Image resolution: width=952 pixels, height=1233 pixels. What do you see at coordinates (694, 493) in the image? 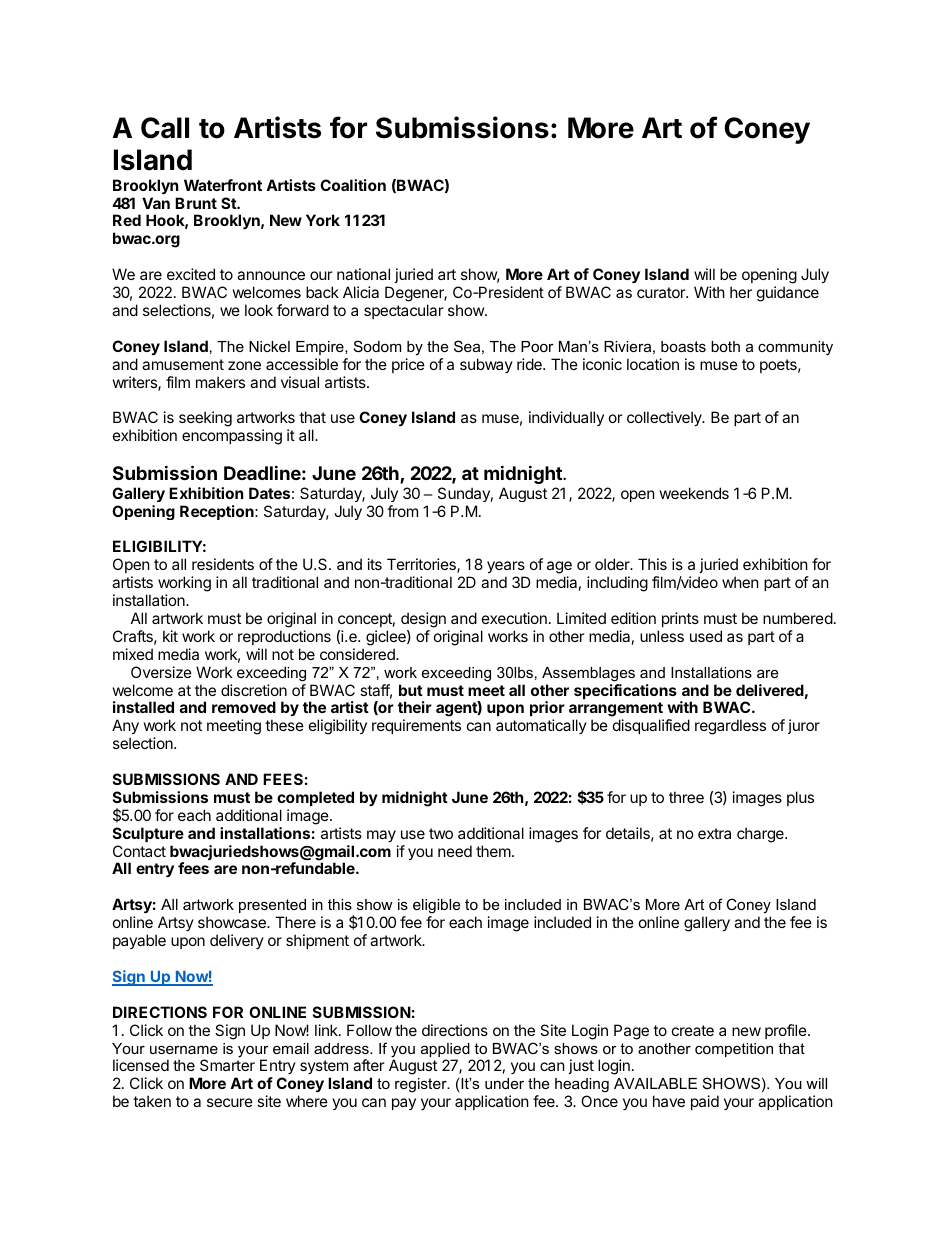
I see `weekends` at bounding box center [694, 493].
